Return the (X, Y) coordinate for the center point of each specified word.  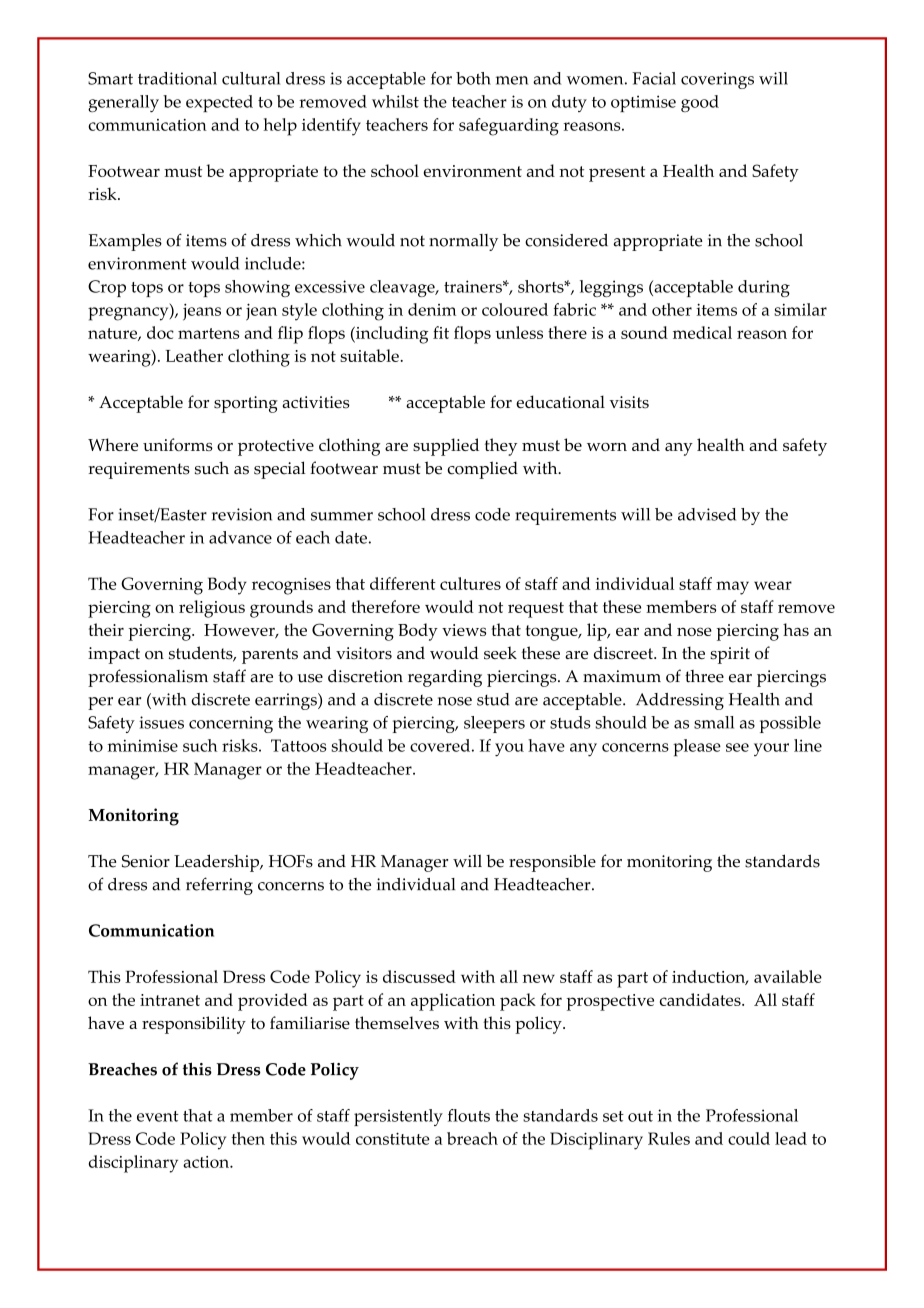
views (464, 630)
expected (219, 103)
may (732, 588)
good (700, 103)
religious (212, 609)
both (473, 78)
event (158, 1116)
